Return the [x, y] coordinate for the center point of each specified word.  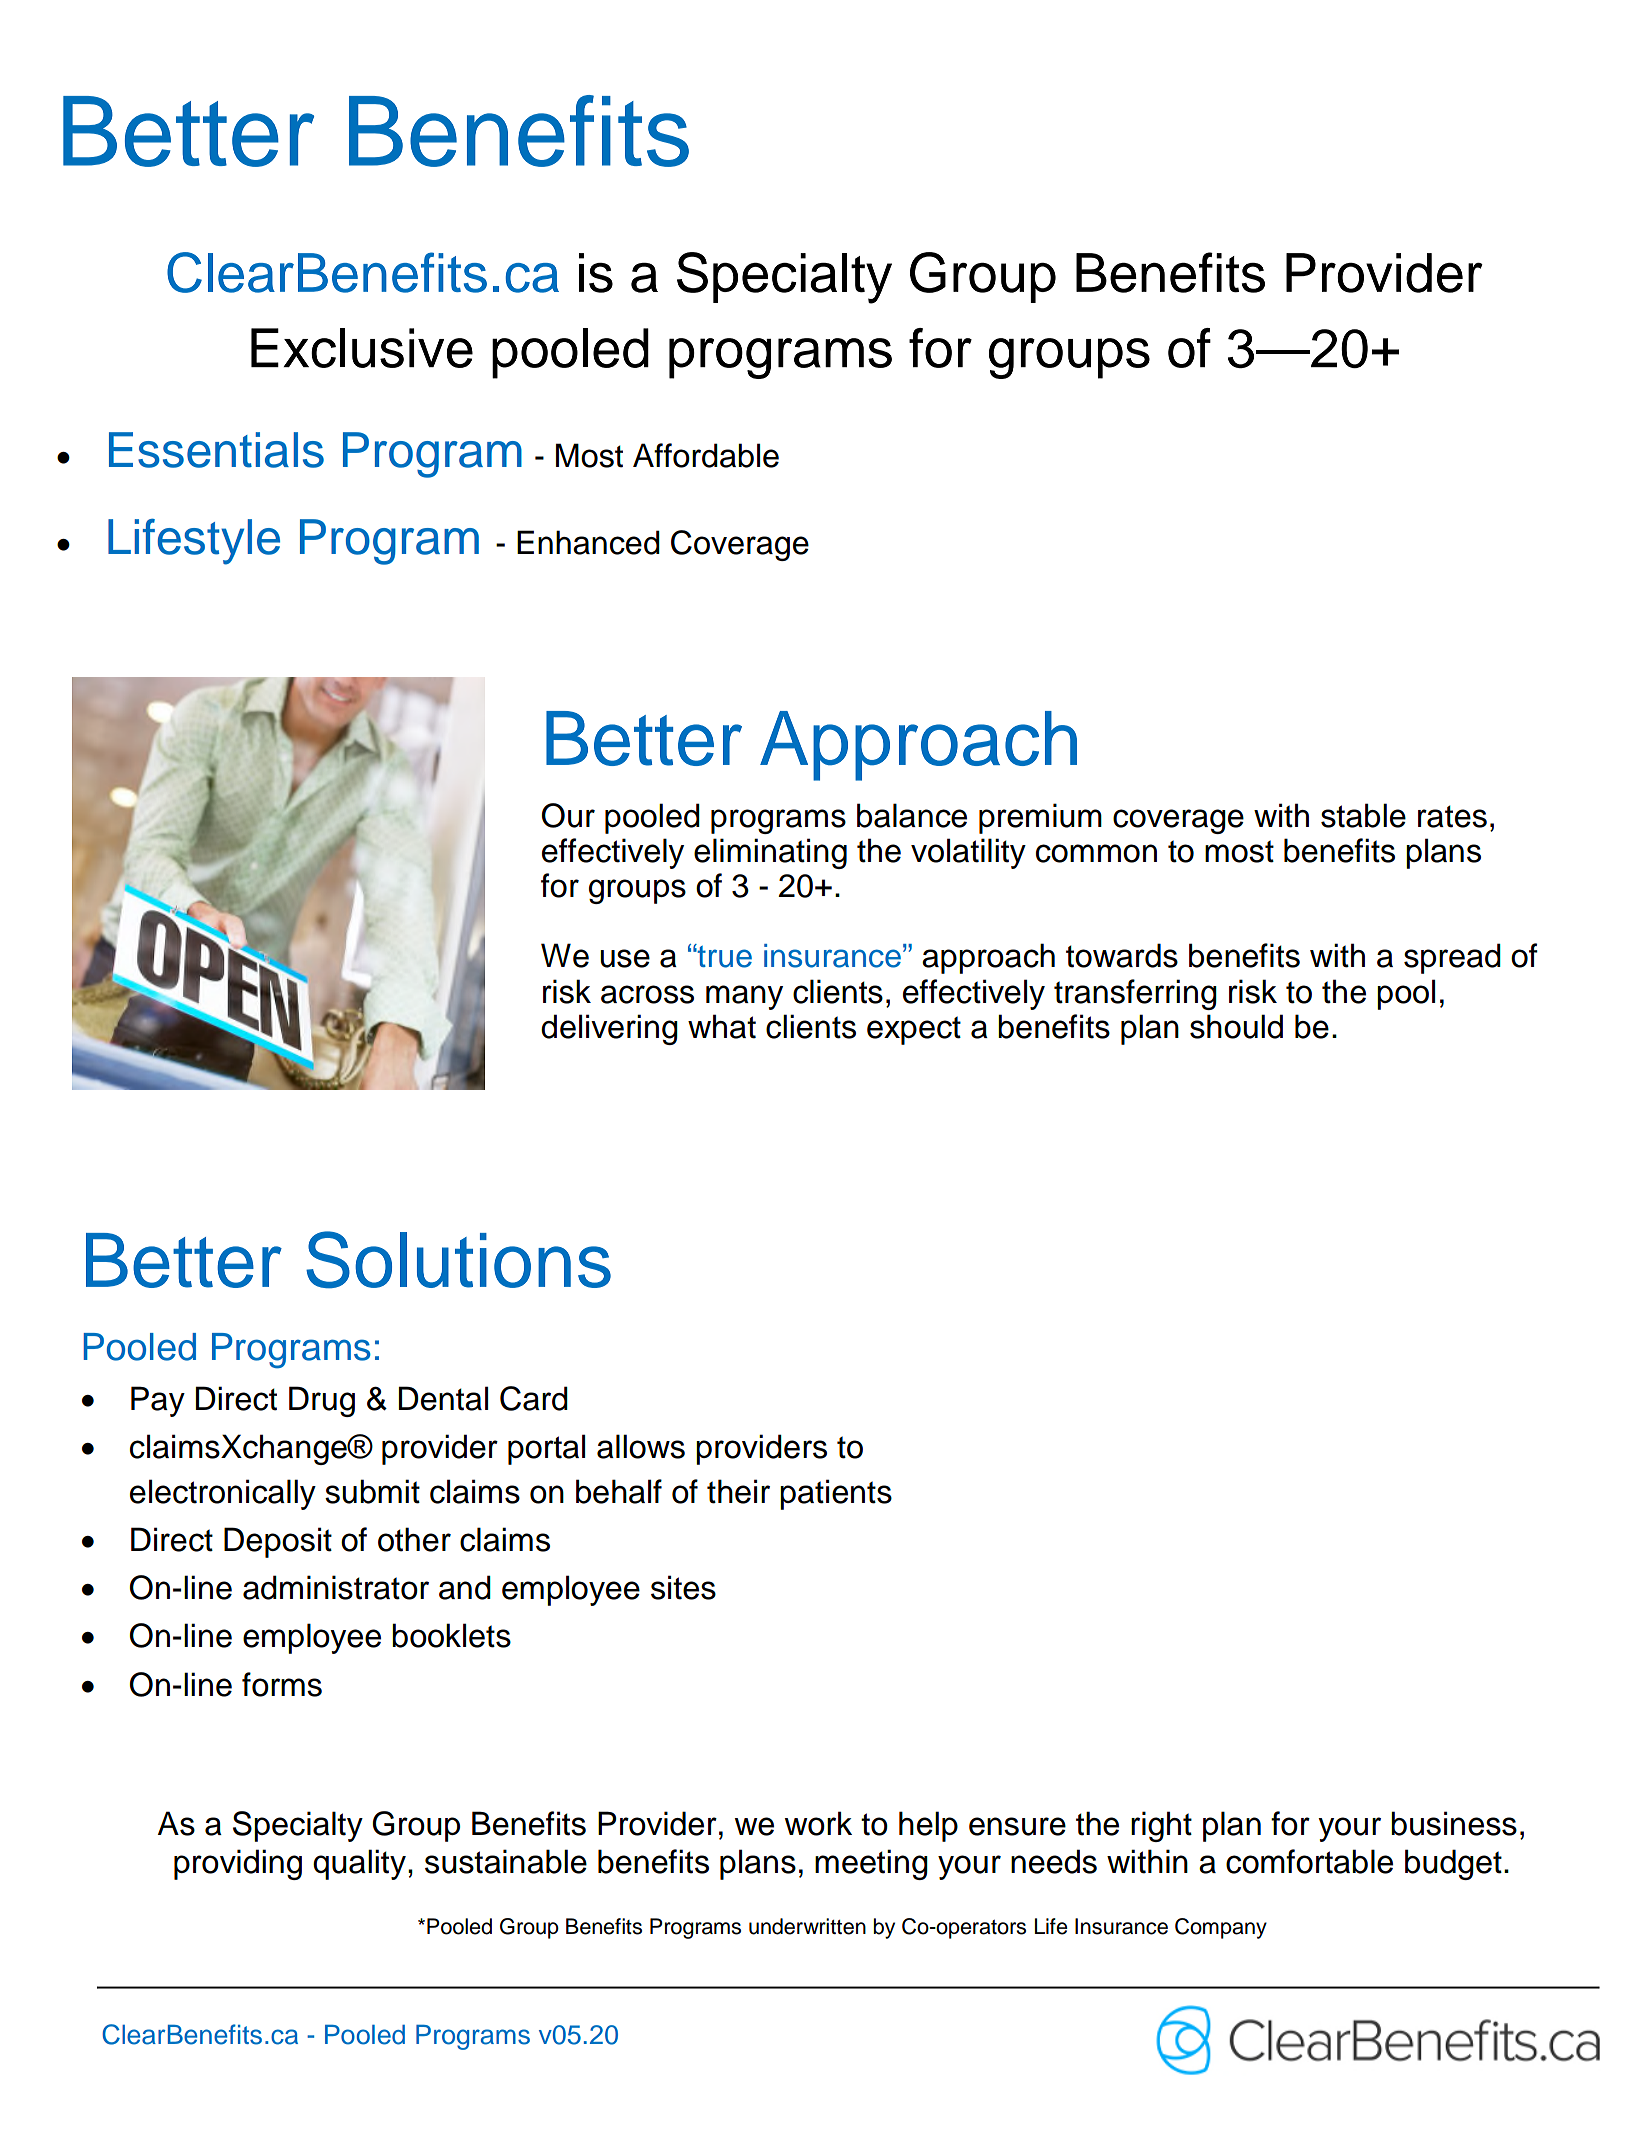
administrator [336, 1587]
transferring [1135, 994]
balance [912, 815]
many [744, 997]
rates [1452, 816]
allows [641, 1446]
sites [683, 1587]
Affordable [706, 455]
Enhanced [588, 542]
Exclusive [362, 348]
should [1236, 1026]
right [1161, 1826]
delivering [609, 1029]
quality [361, 1864]
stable [1363, 815]
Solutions [458, 1260]
